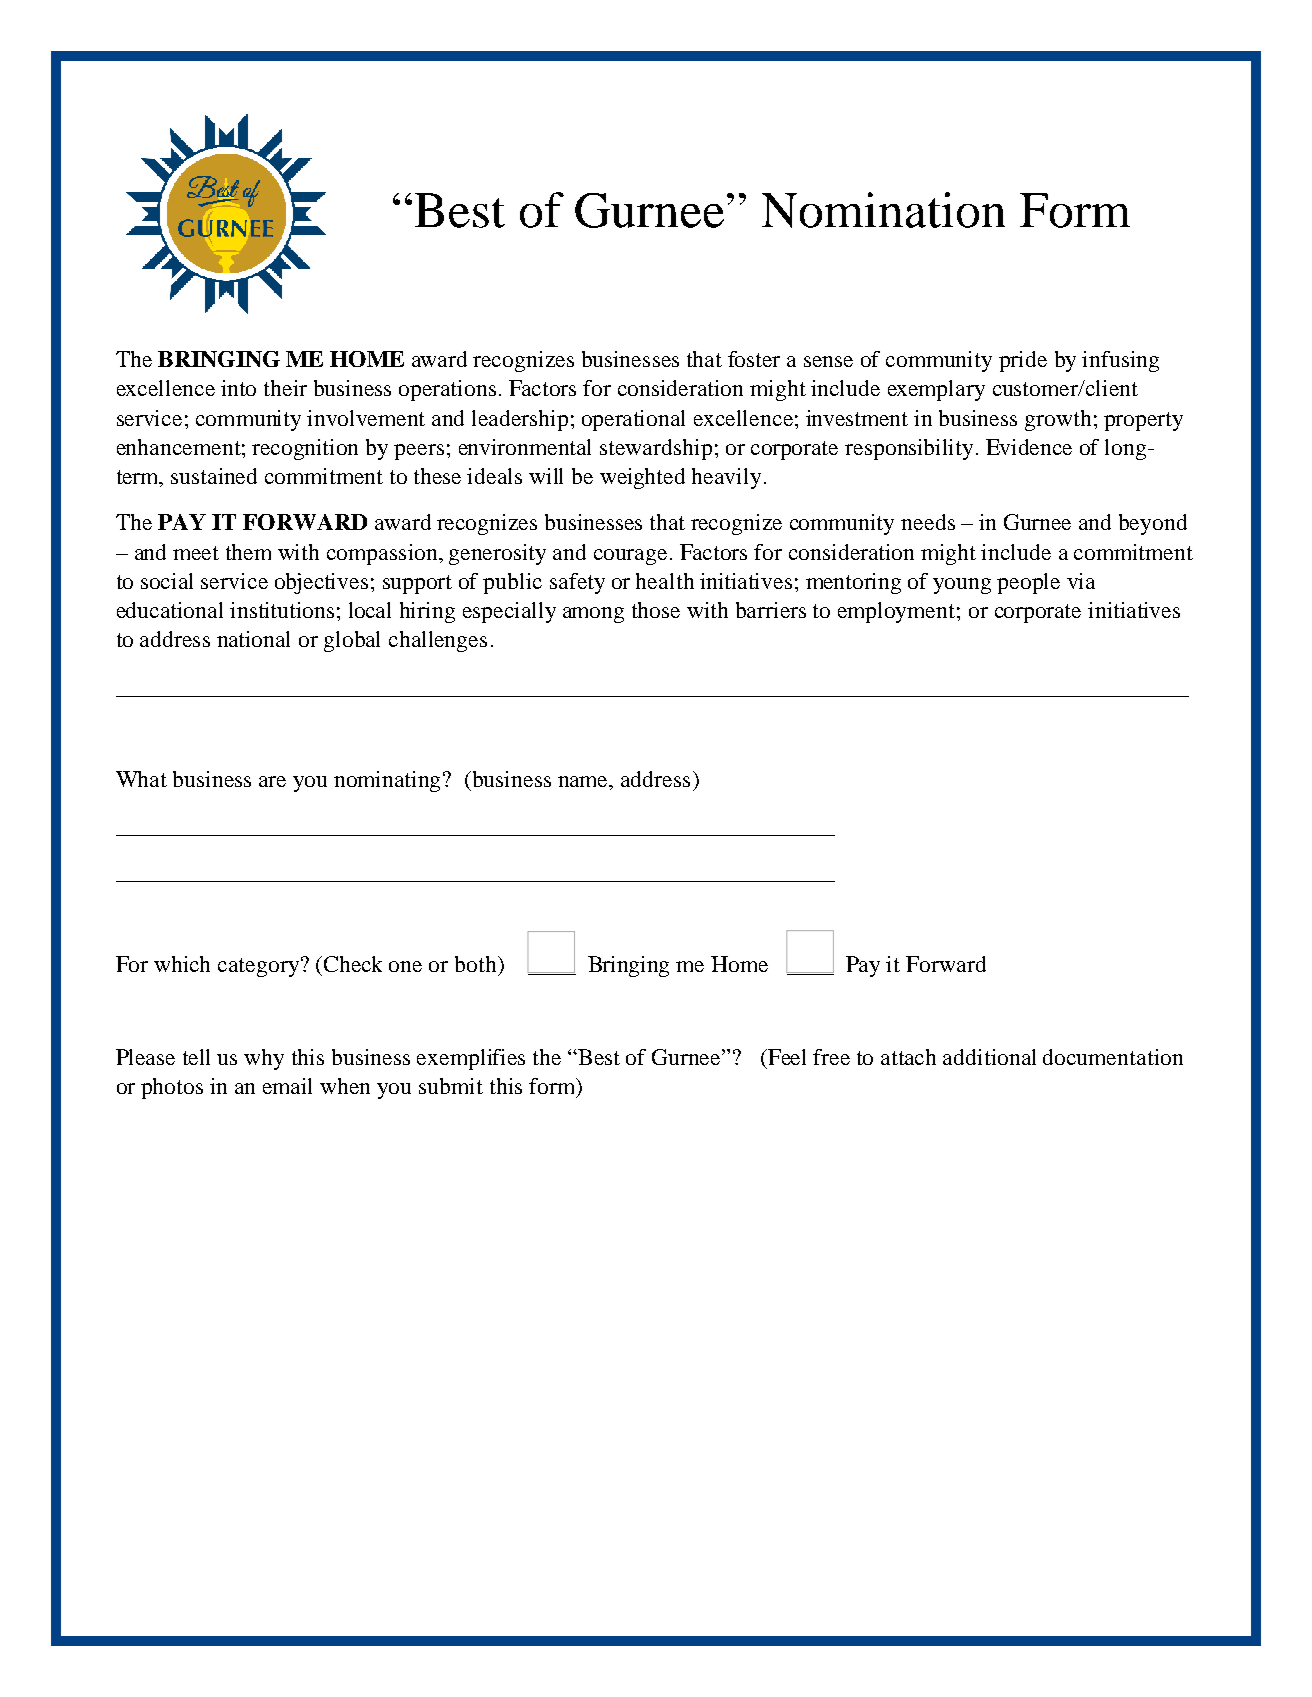  What do you see at coordinates (989, 1057) in the image?
I see `additional` at bounding box center [989, 1057].
